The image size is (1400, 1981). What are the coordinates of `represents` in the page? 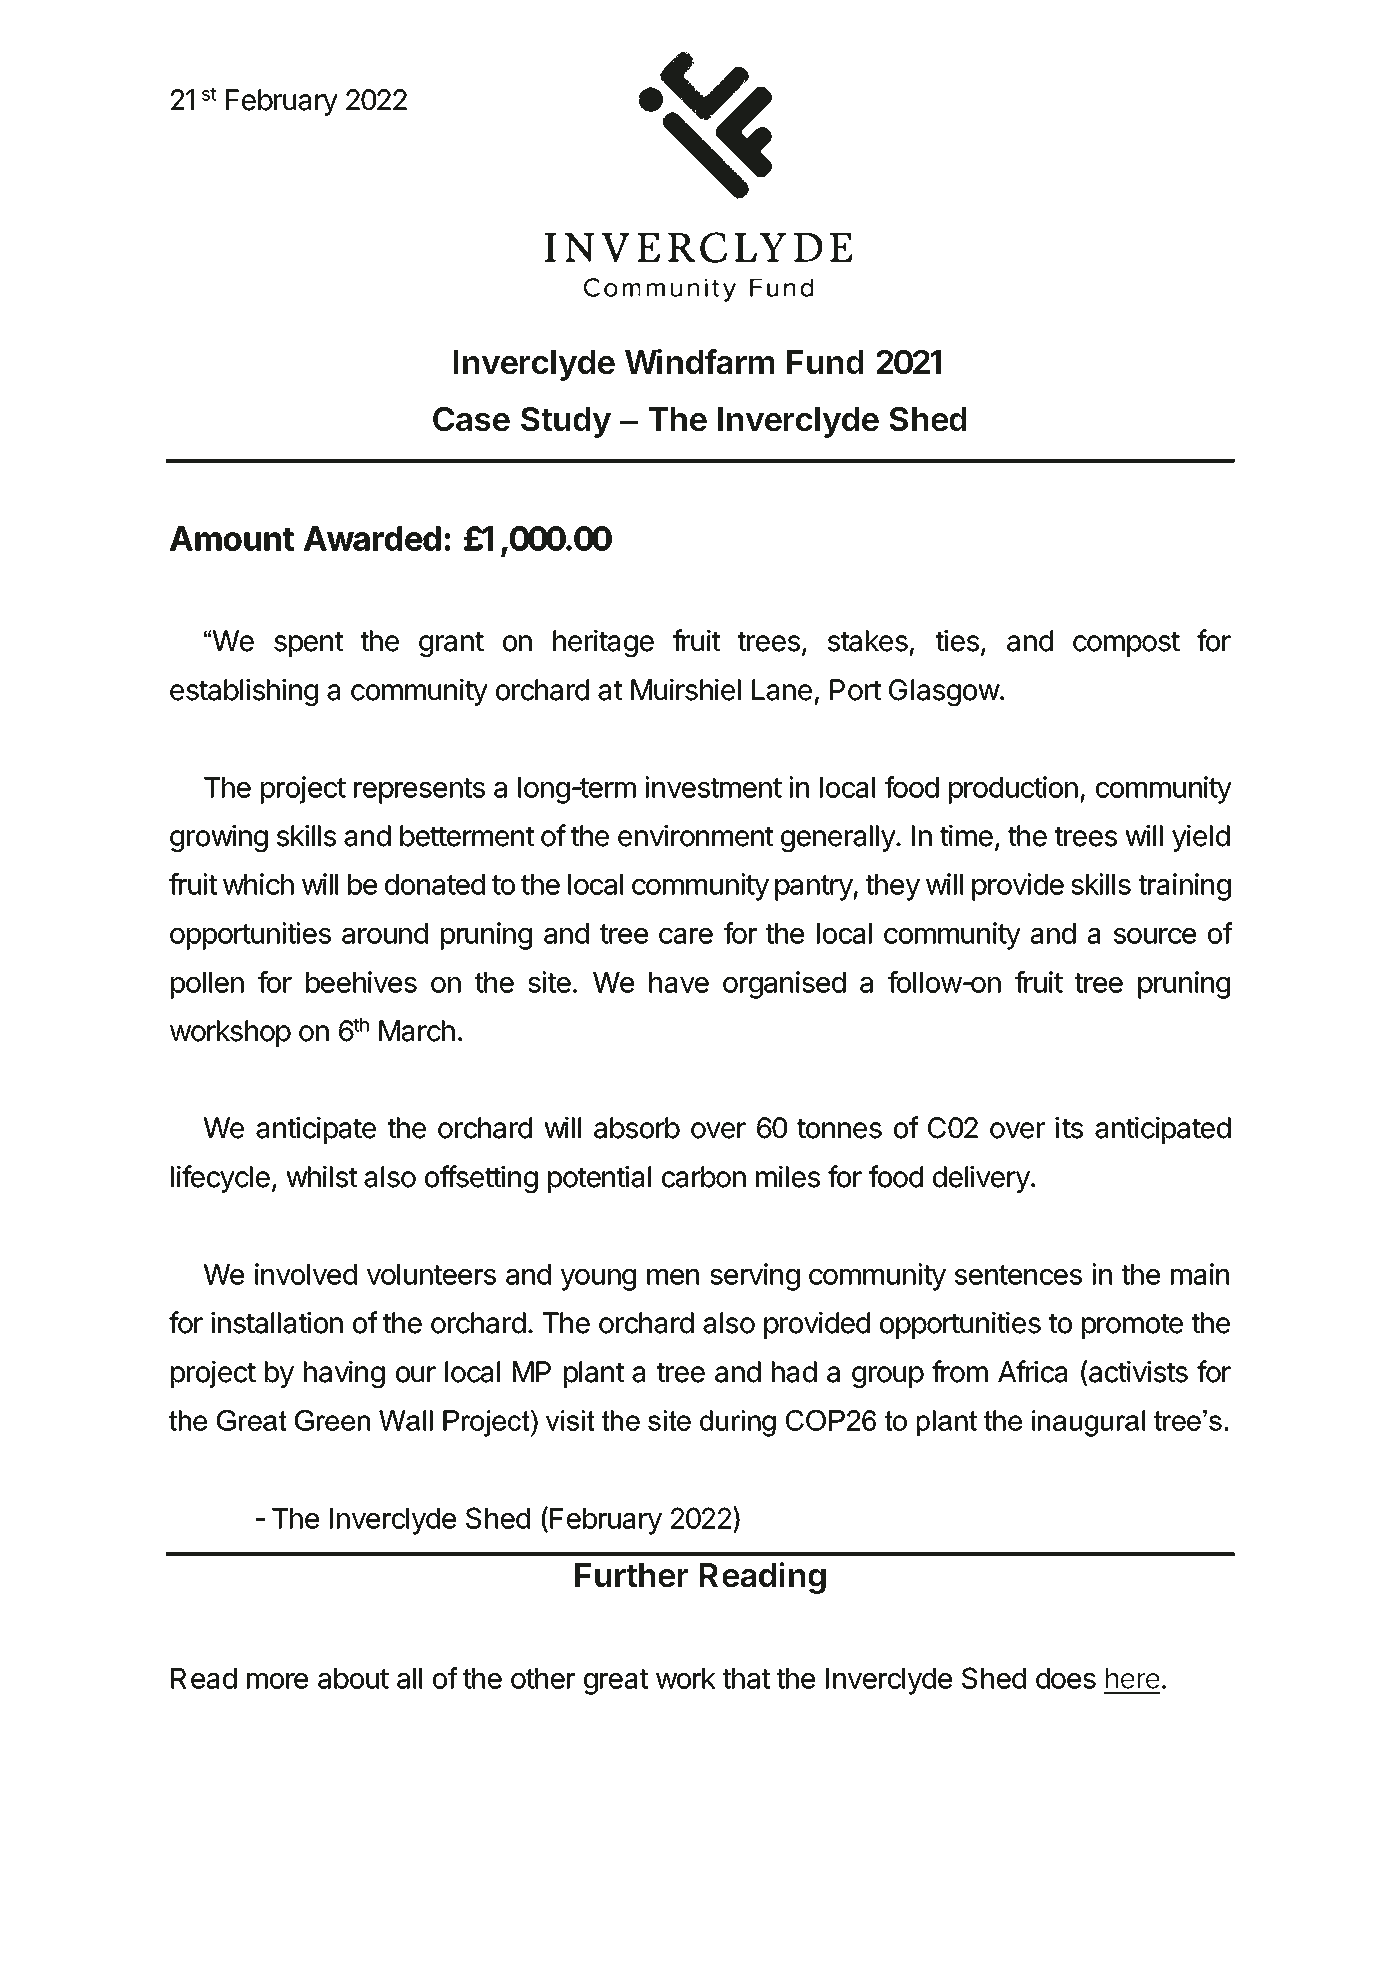 It's located at (419, 791).
